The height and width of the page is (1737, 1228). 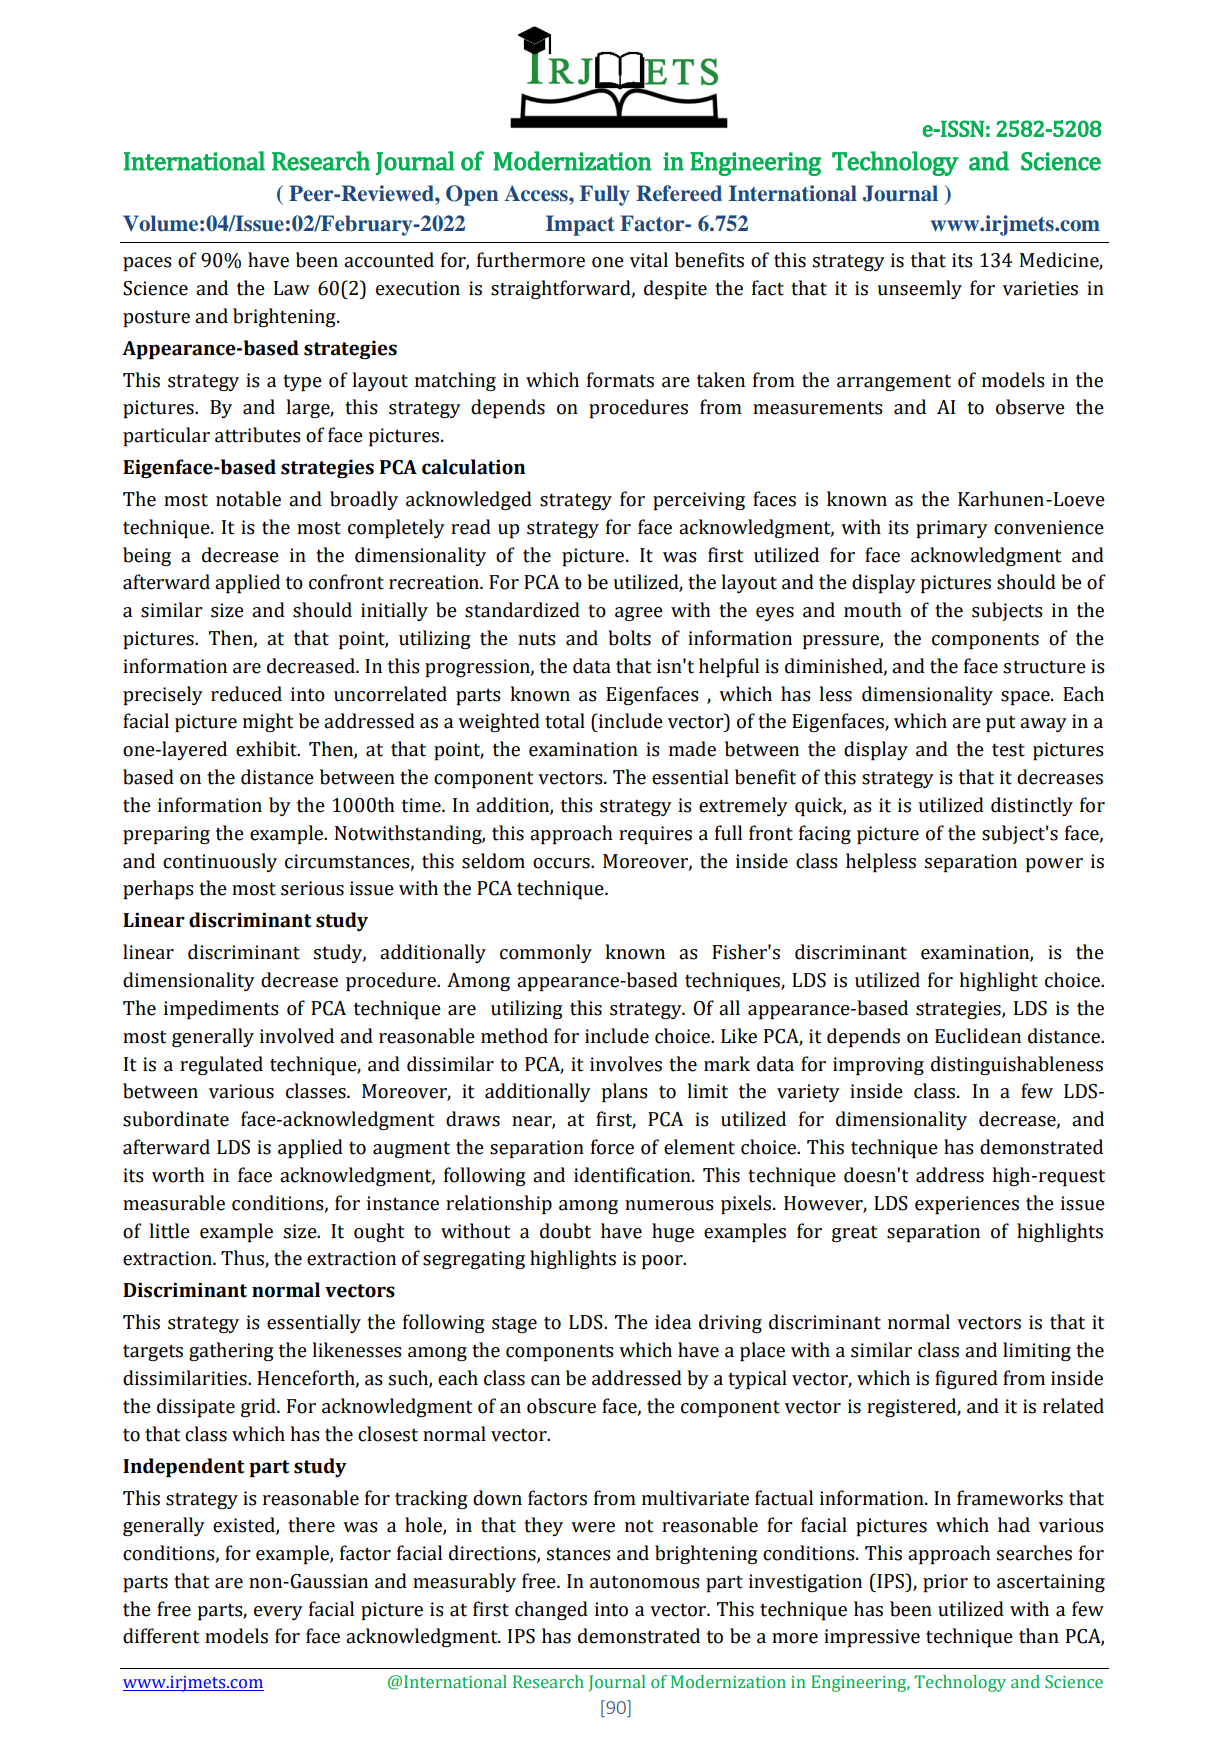 I want to click on experiences, so click(x=967, y=1205).
